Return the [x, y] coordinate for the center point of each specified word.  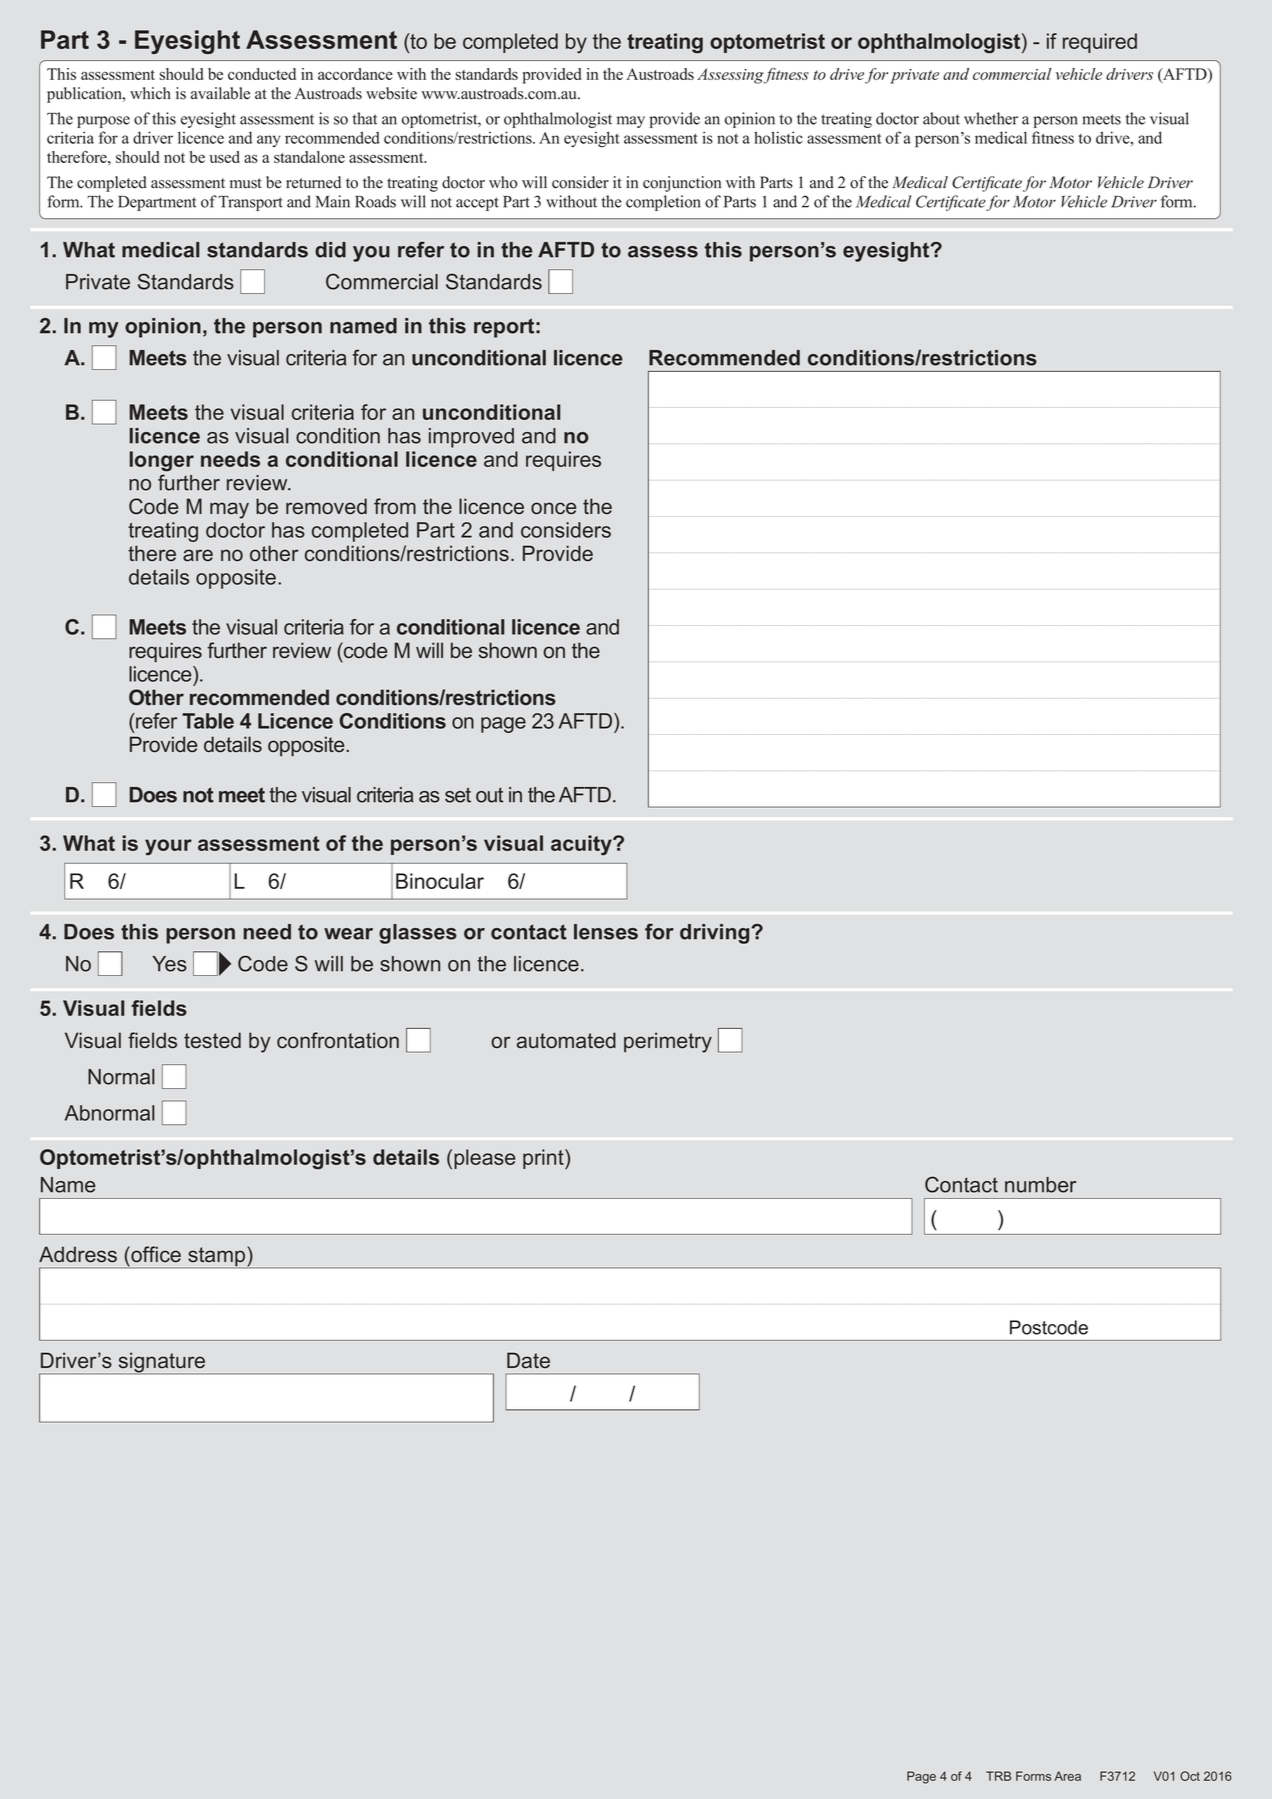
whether [991, 118]
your [168, 847]
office [155, 1254]
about [941, 118]
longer [162, 461]
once [553, 508]
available [220, 93]
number [1040, 1185]
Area [1067, 1776]
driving [716, 934]
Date [528, 1360]
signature [162, 1363]
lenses [606, 932]
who [503, 182]
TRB [998, 1776]
